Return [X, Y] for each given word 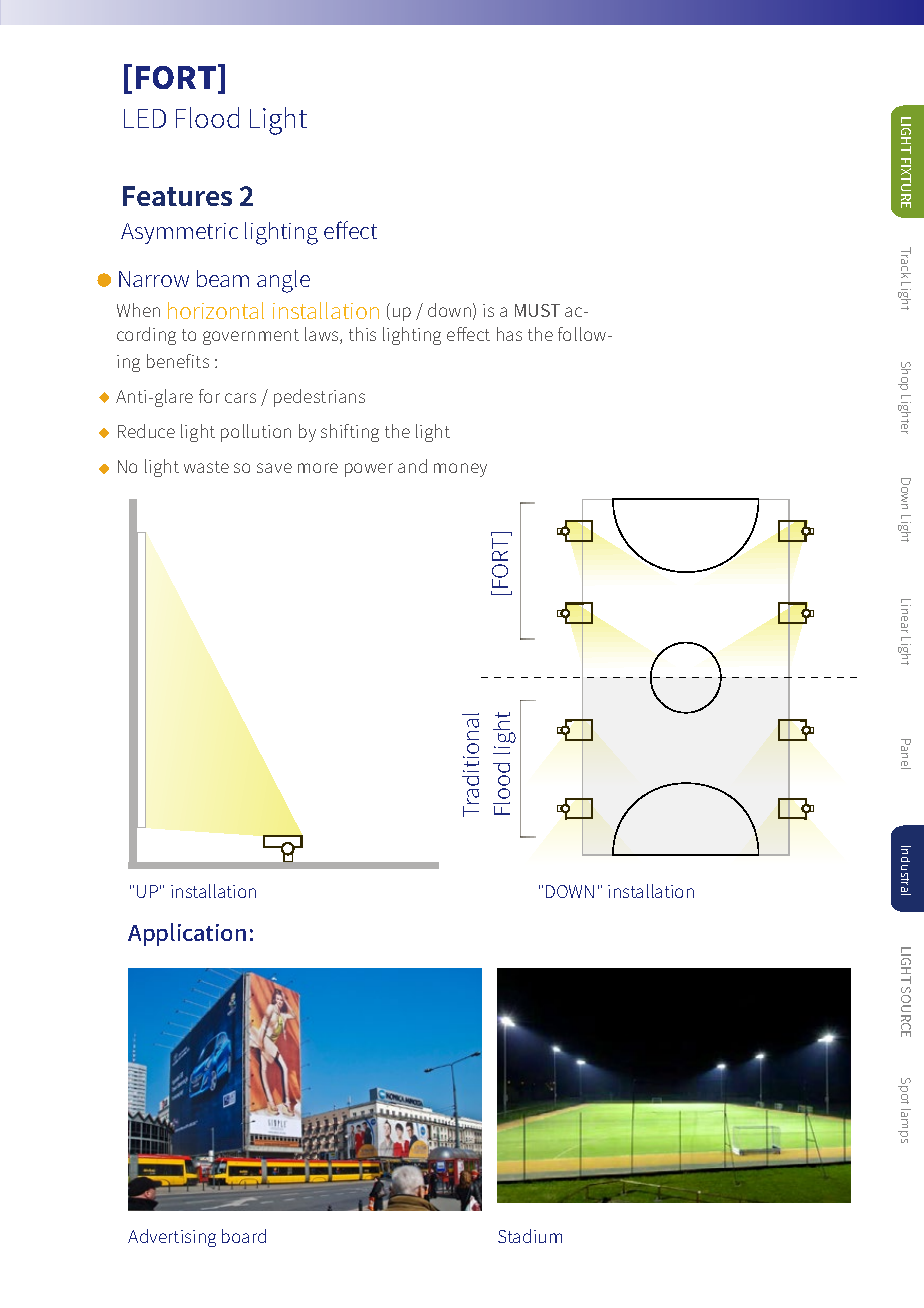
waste [206, 467]
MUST [537, 310]
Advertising [172, 1238]
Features [177, 196]
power [369, 470]
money [460, 470]
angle [283, 281]
